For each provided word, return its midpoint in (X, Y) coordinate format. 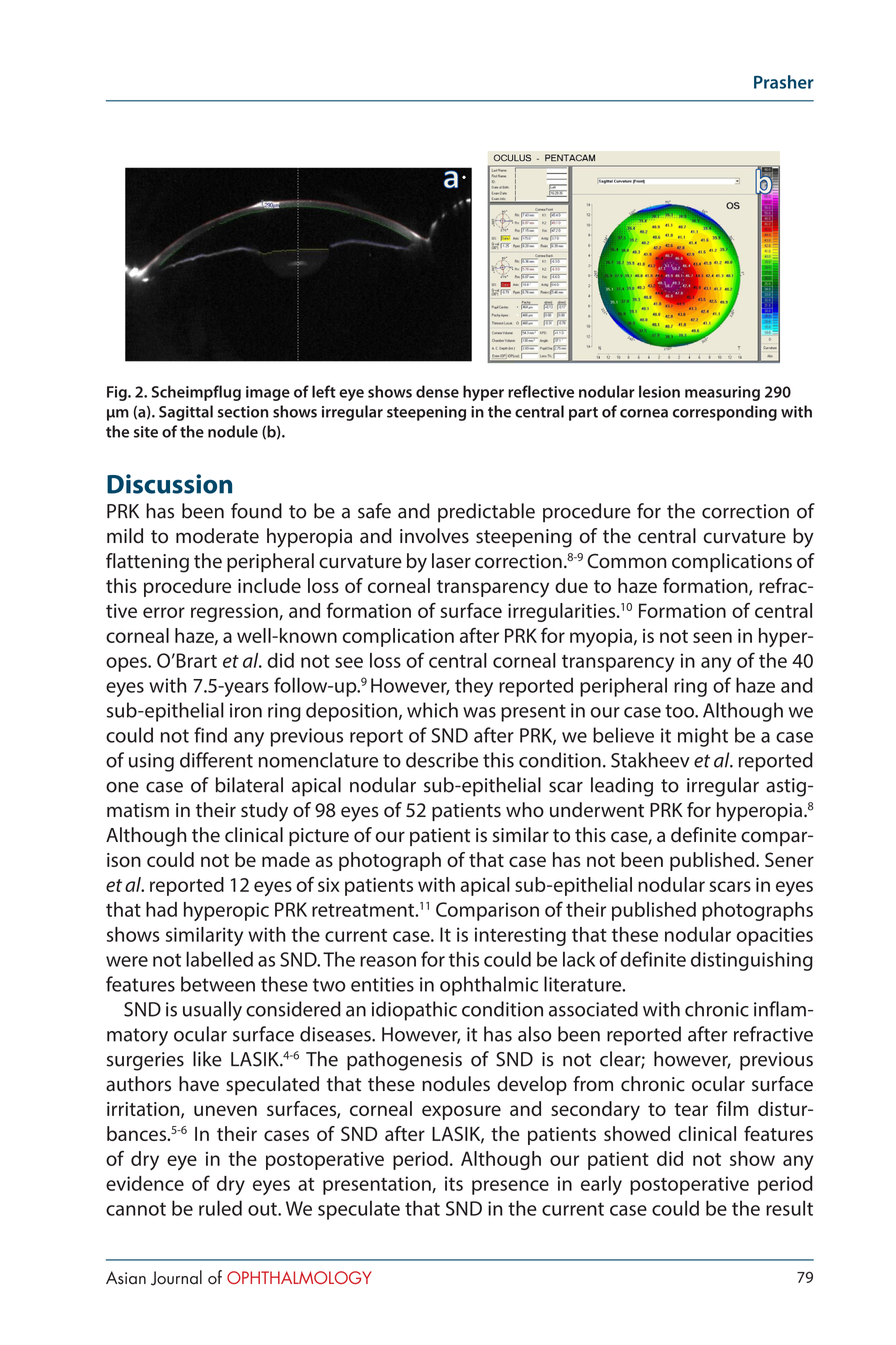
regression (235, 613)
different (216, 760)
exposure (461, 1112)
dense (437, 391)
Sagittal (186, 413)
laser (451, 561)
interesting (520, 936)
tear (691, 1109)
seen (712, 637)
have (199, 1084)
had (161, 909)
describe (442, 760)
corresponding (725, 413)
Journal (176, 1278)
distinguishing (752, 961)
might (703, 737)
